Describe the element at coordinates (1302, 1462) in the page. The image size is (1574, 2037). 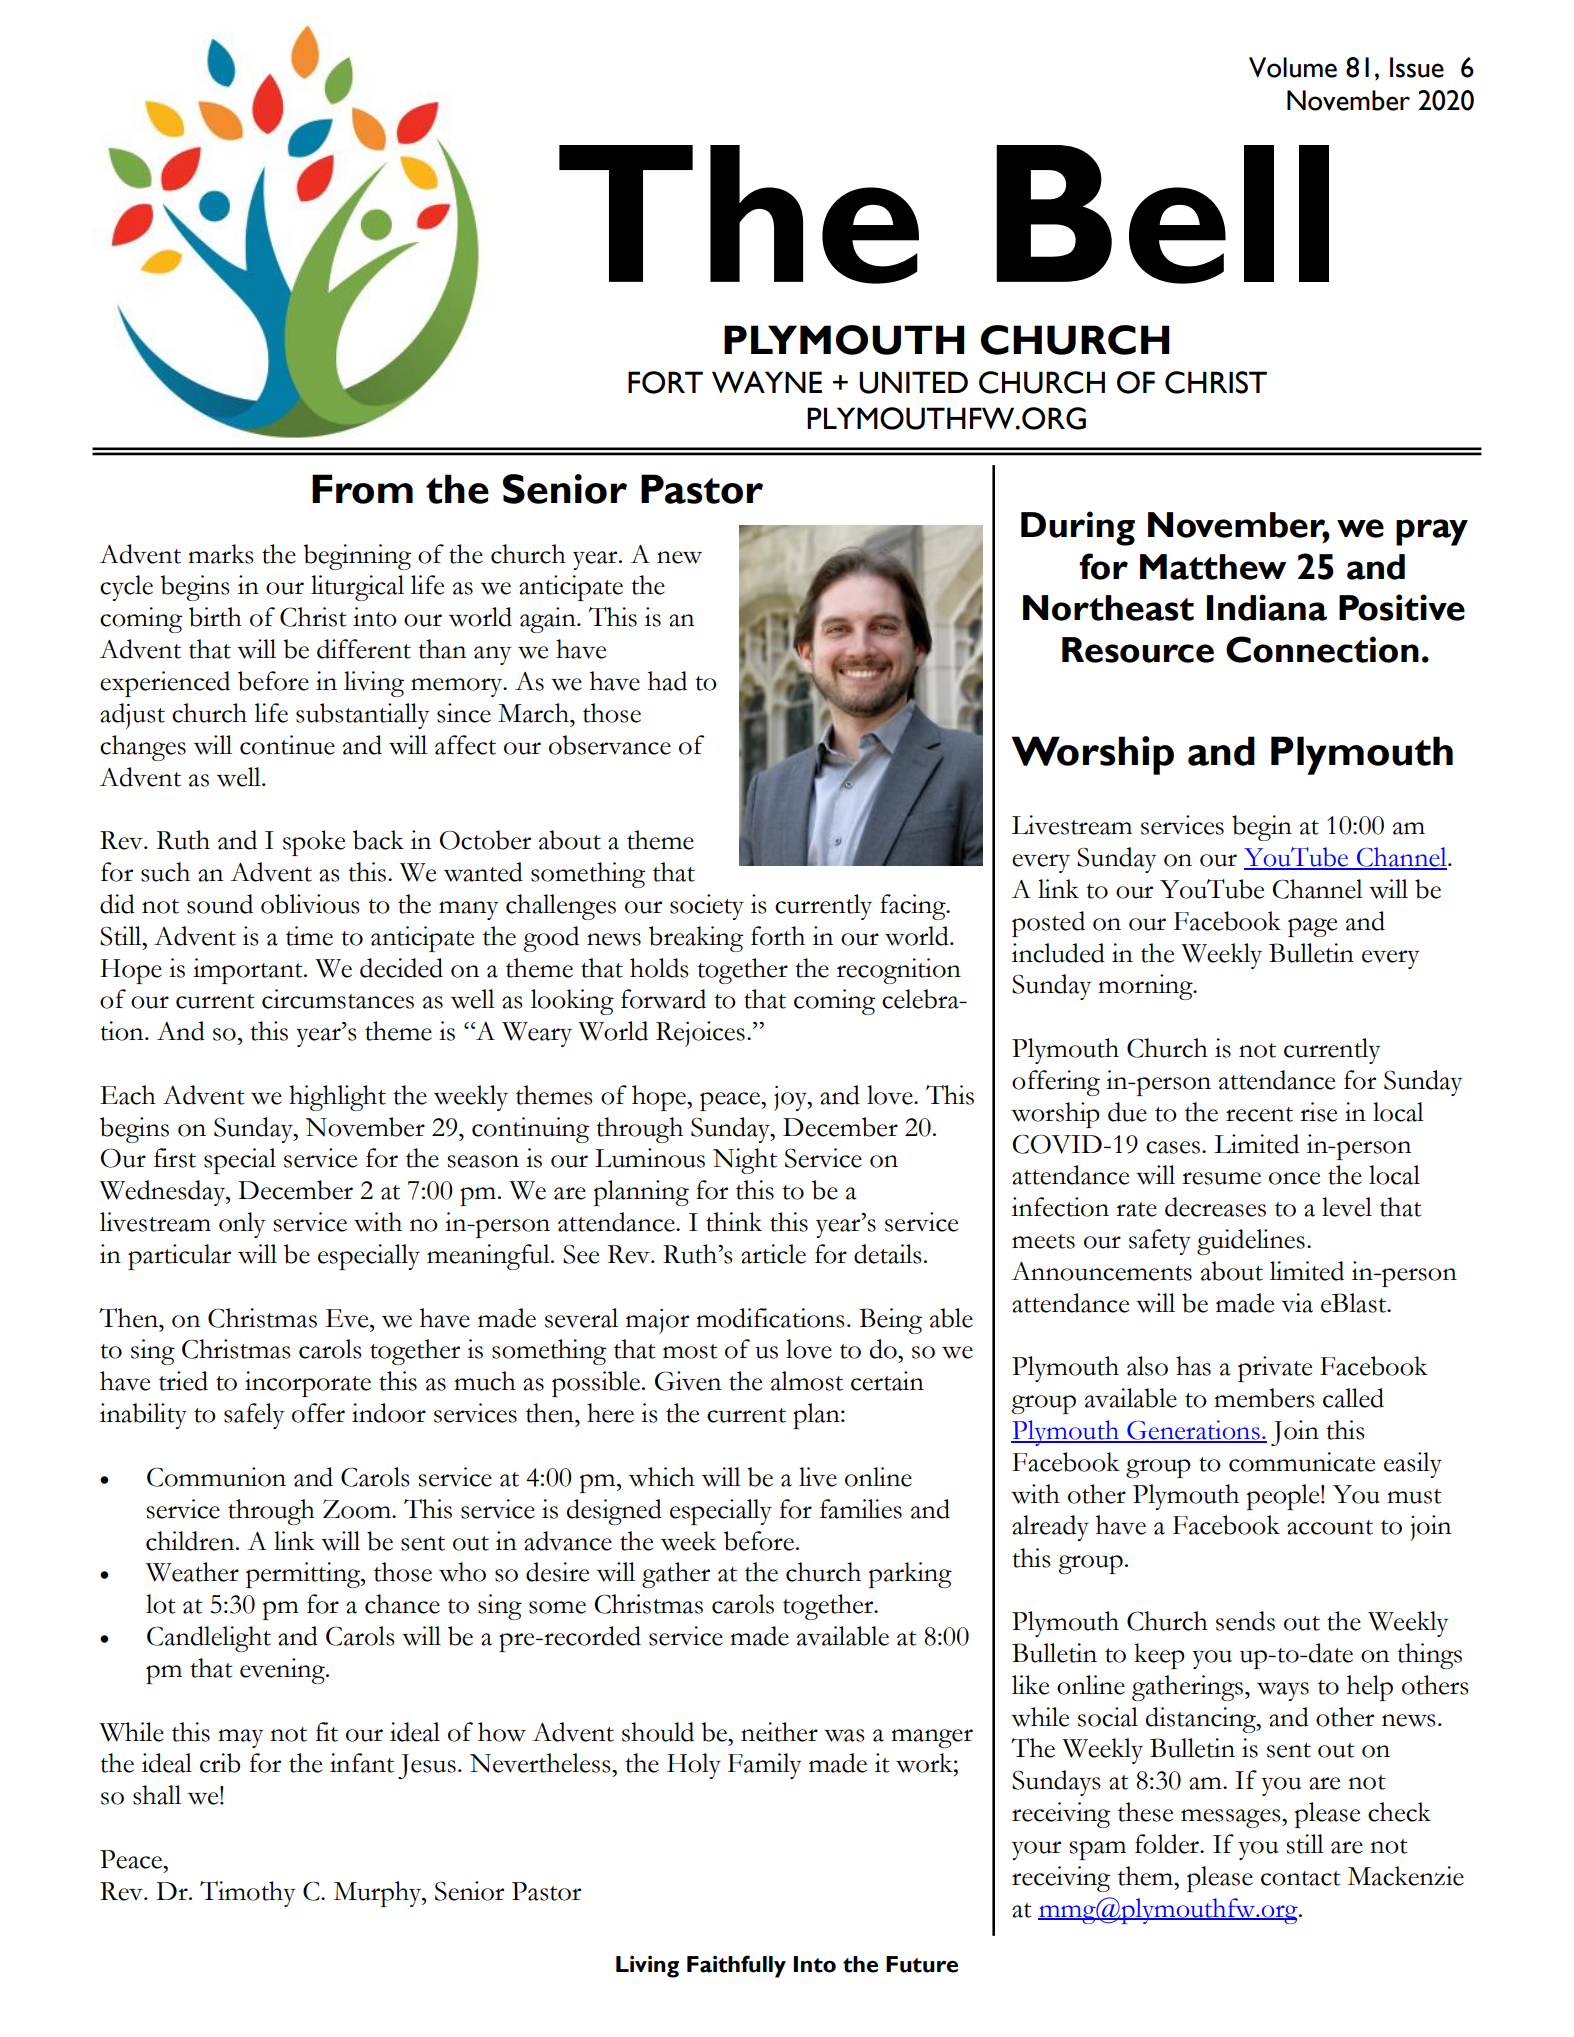
I see `communicate` at that location.
